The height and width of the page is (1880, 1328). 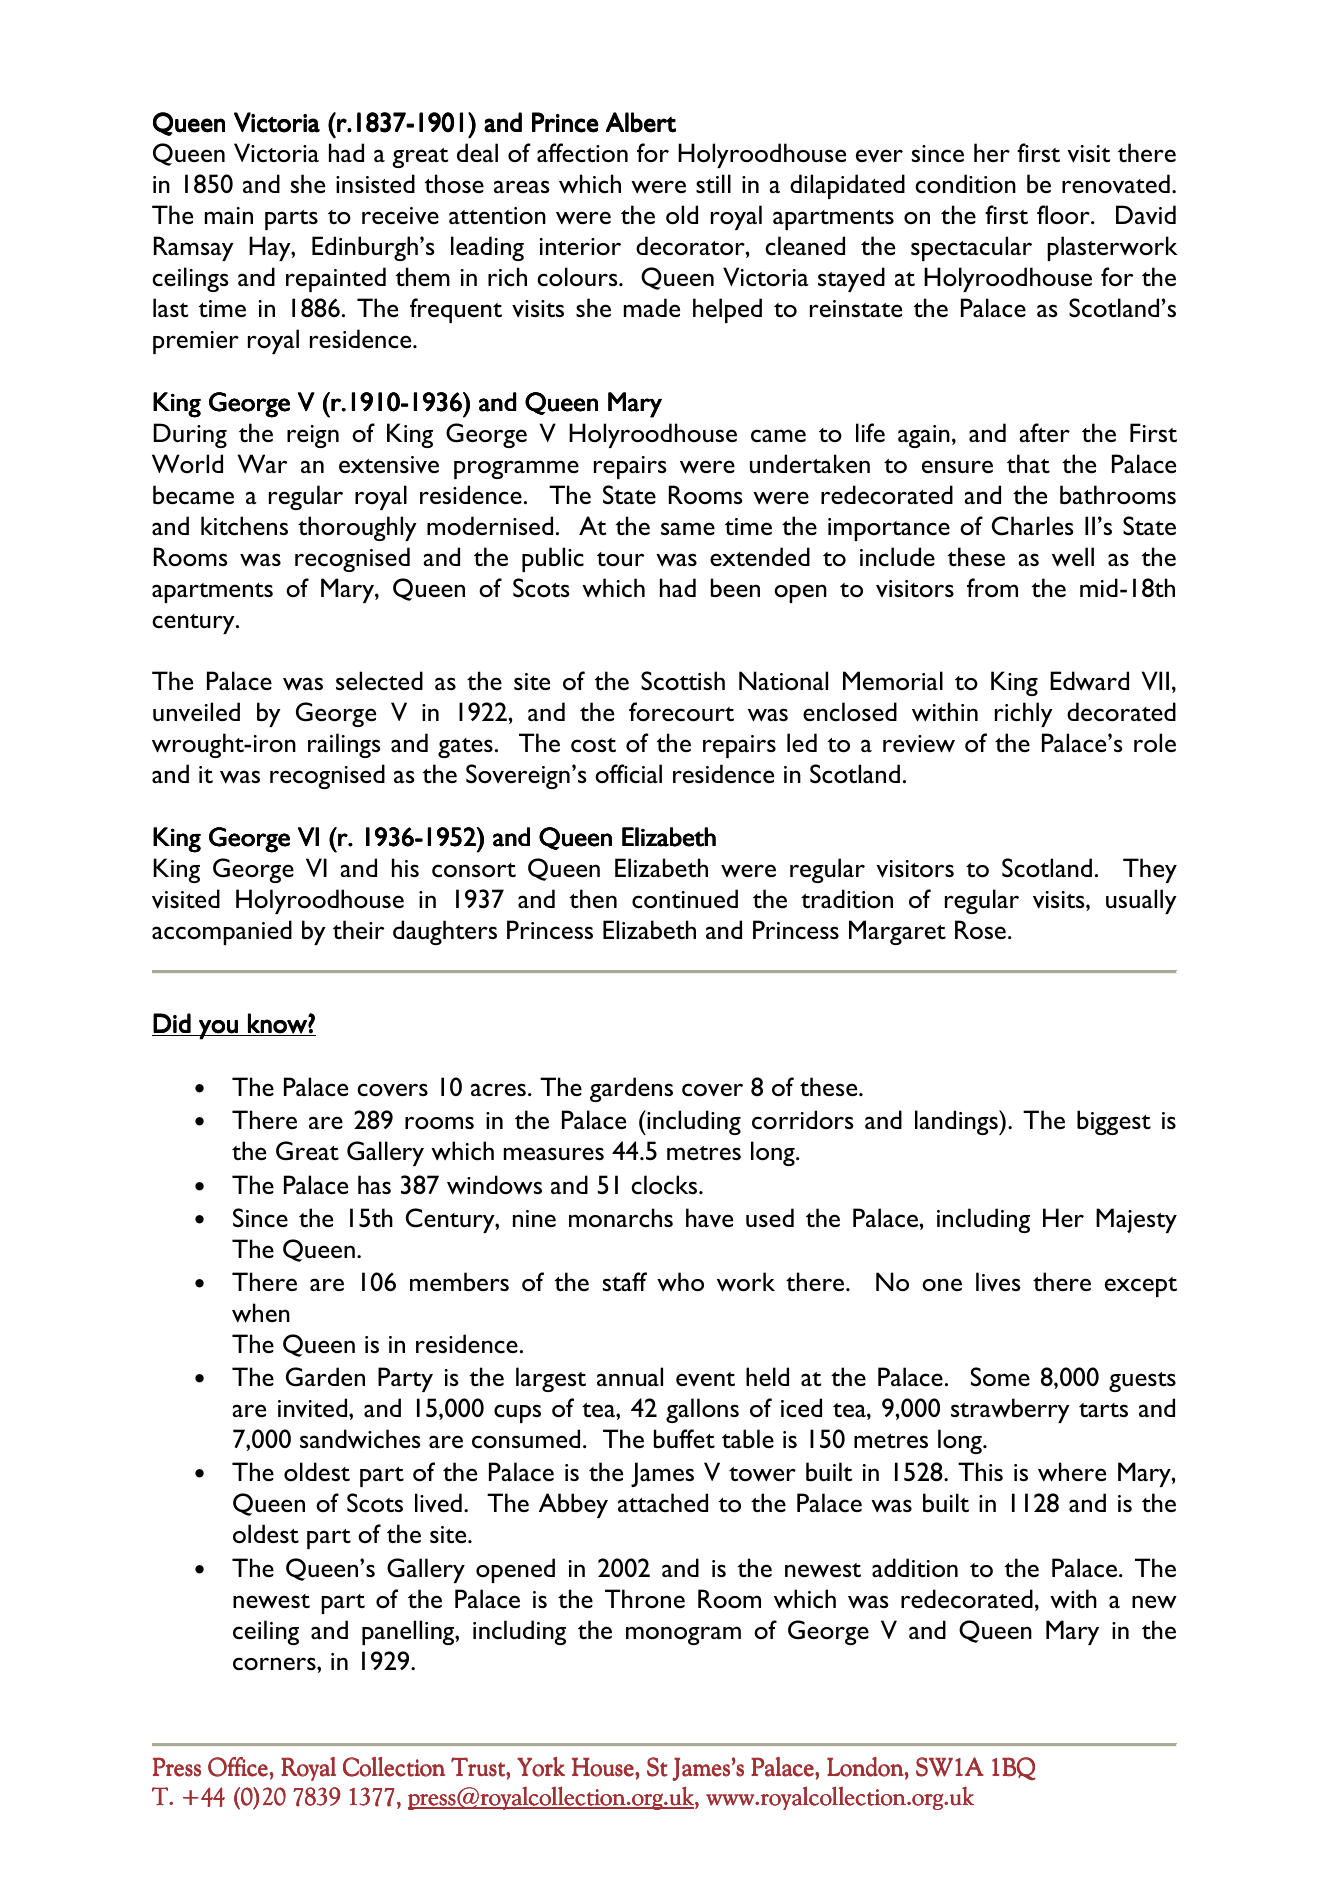 What do you see at coordinates (358, 929) in the page?
I see `their` at bounding box center [358, 929].
